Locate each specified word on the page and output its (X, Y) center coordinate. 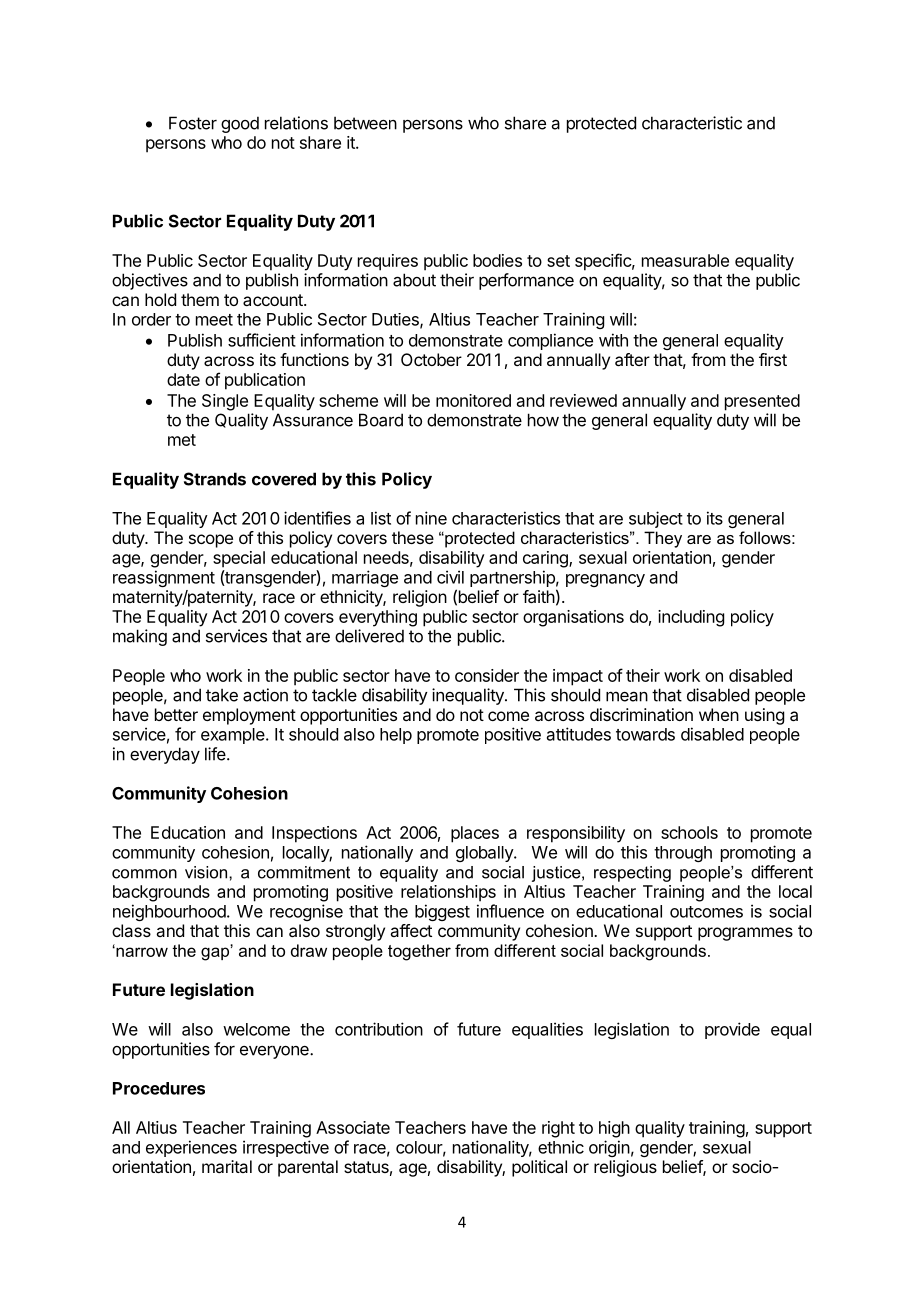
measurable (685, 260)
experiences (191, 1148)
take (222, 695)
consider (487, 675)
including (691, 618)
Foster (193, 123)
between (365, 123)
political (539, 1168)
